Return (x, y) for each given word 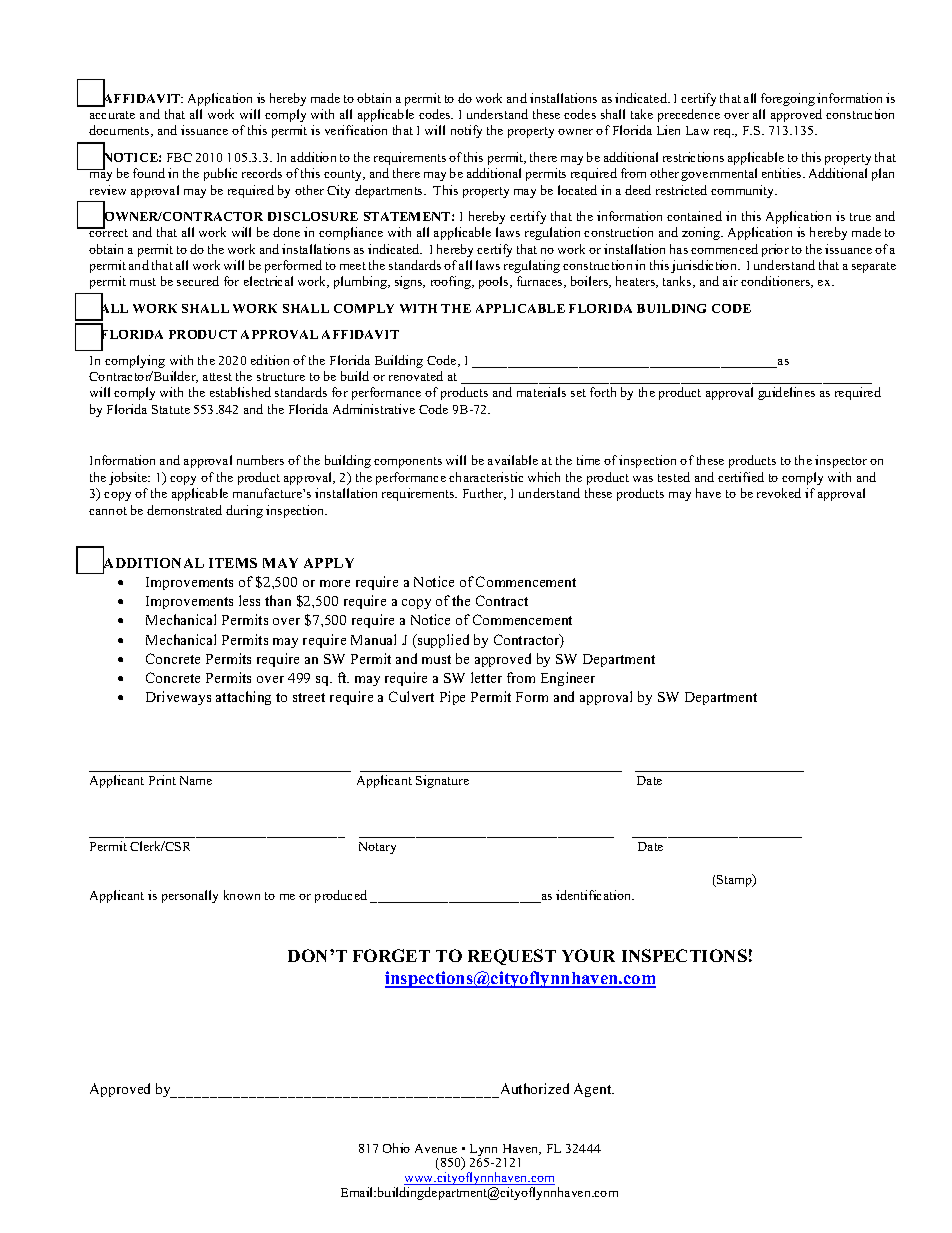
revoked (779, 493)
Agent (594, 1090)
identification (595, 895)
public (220, 174)
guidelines (786, 393)
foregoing (788, 99)
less (249, 600)
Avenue (436, 1148)
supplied (442, 641)
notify (466, 131)
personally (190, 896)
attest (217, 377)
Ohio (396, 1148)
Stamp (734, 880)
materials (541, 392)
